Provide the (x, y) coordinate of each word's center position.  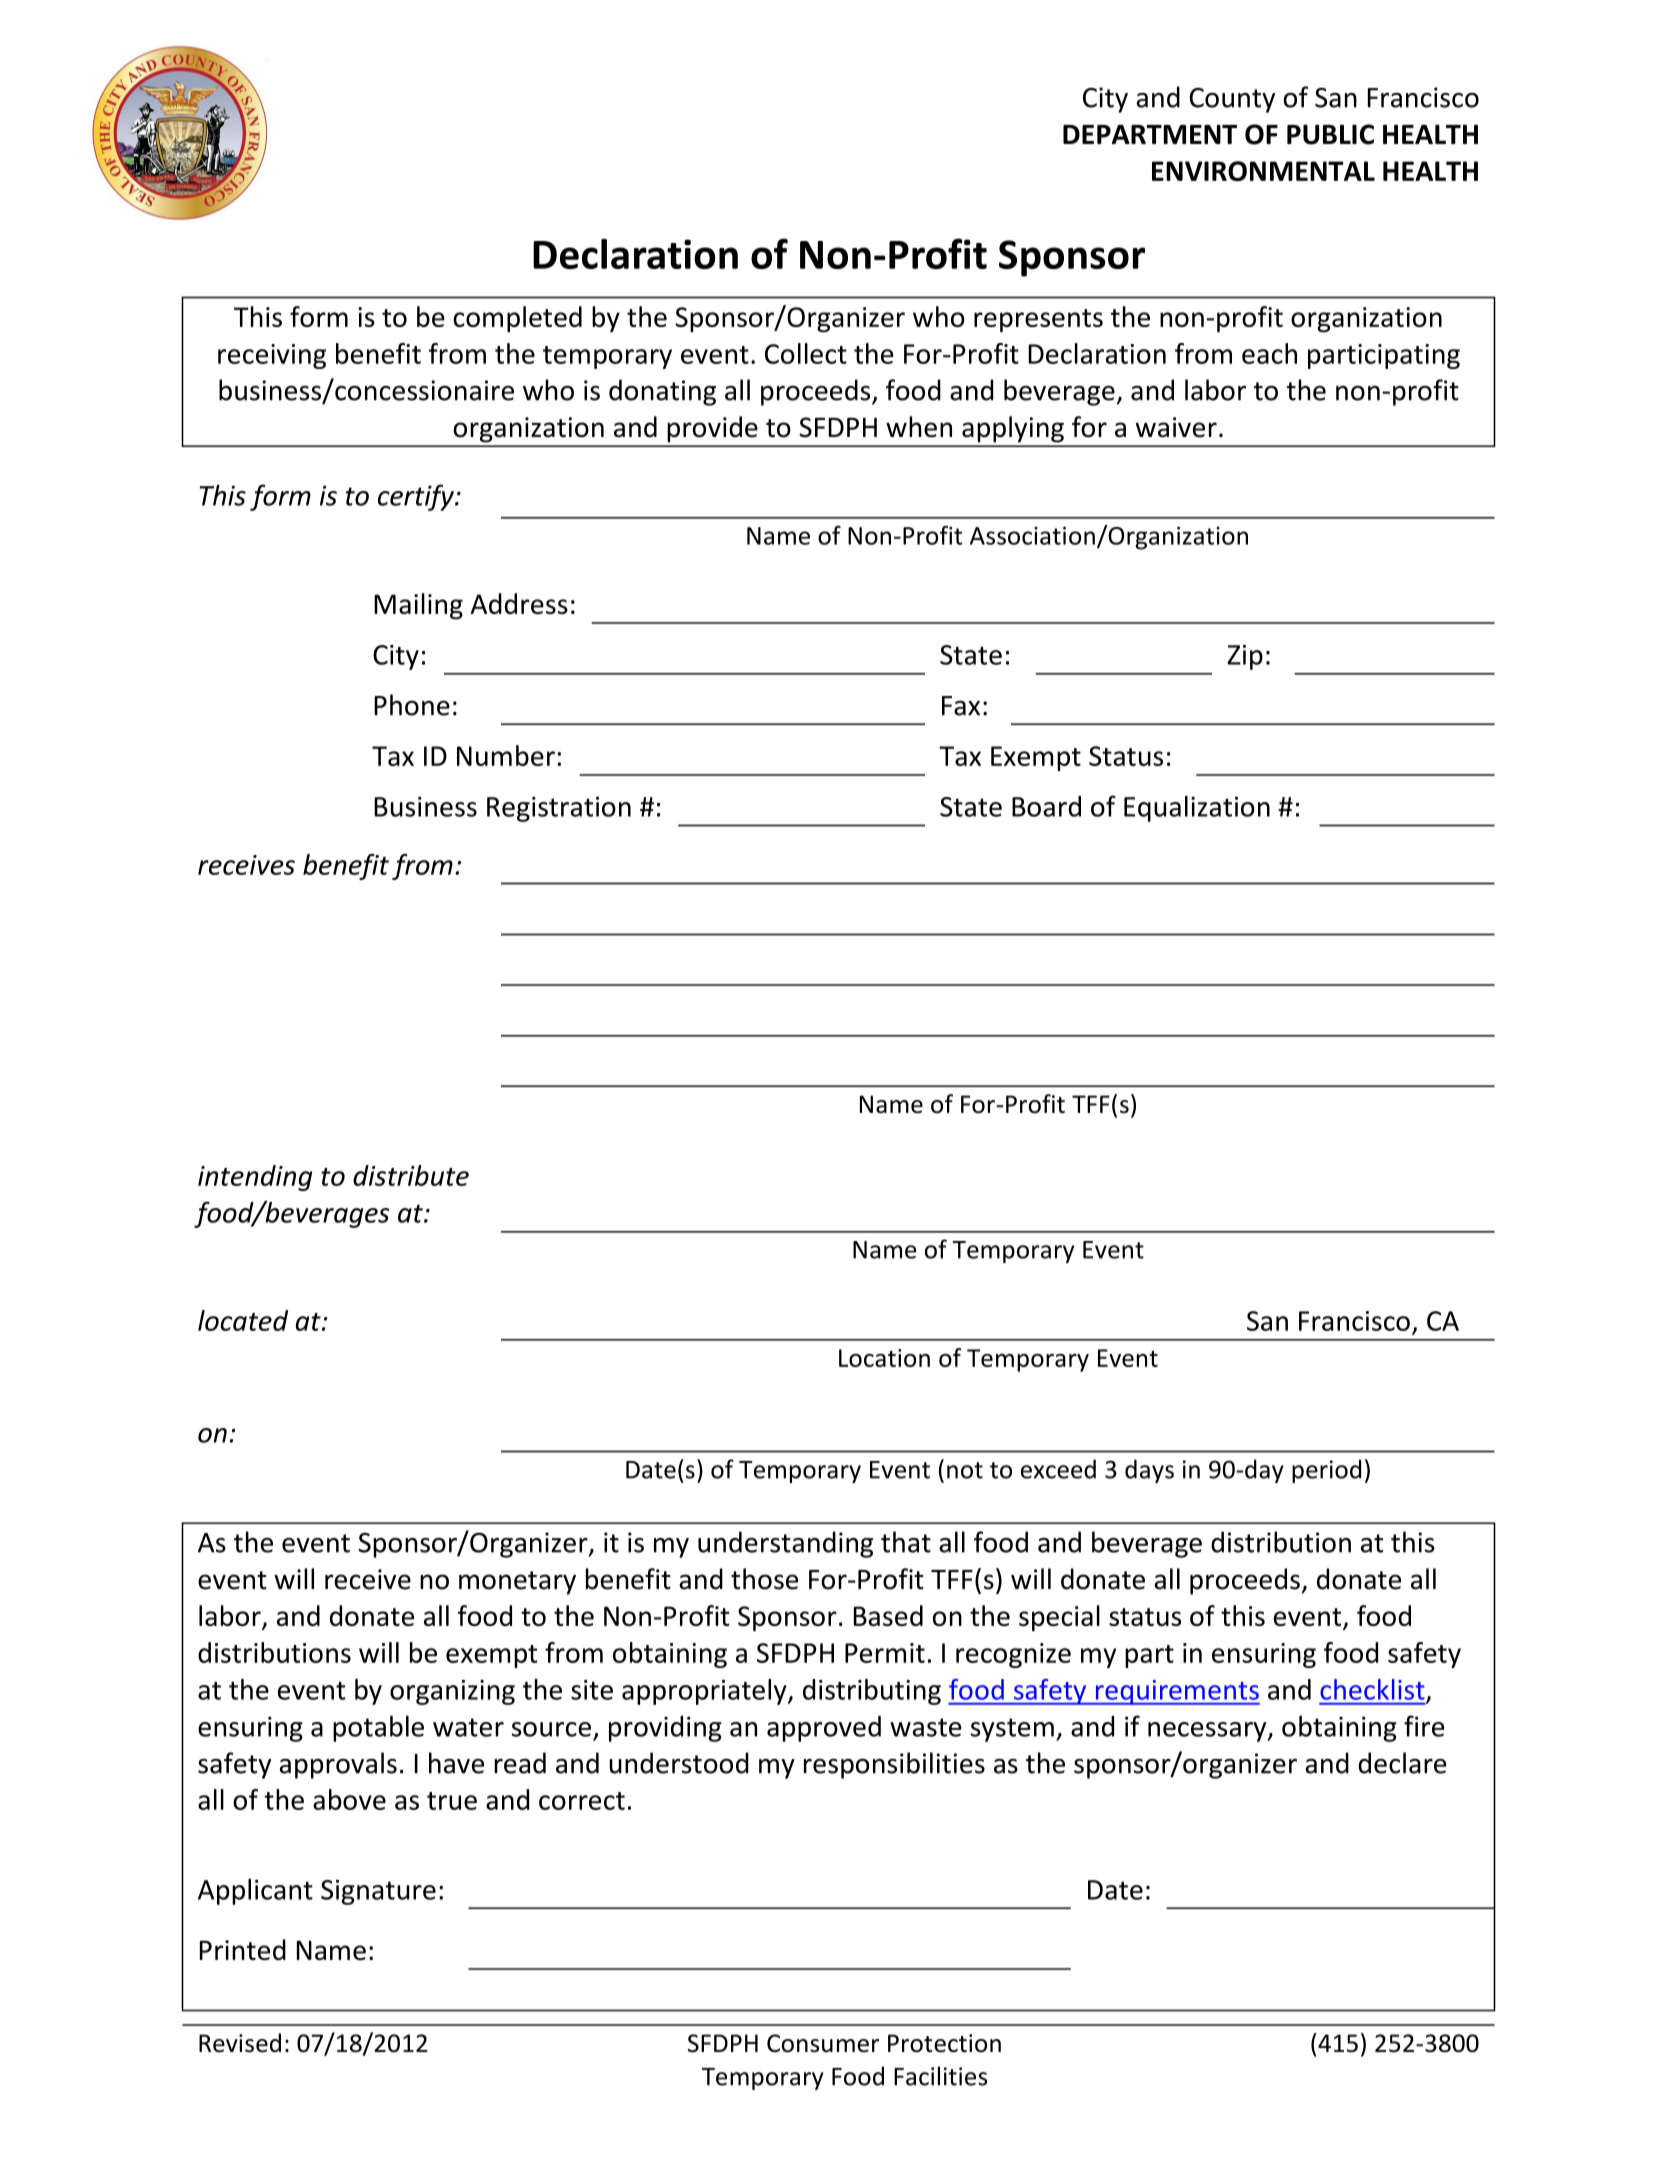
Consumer (823, 2043)
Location (884, 1358)
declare (1402, 1763)
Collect (806, 353)
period (1326, 1471)
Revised (240, 2043)
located (243, 1320)
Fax (961, 706)
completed (517, 319)
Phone (412, 705)
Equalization (1197, 809)
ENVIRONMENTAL (1263, 171)
